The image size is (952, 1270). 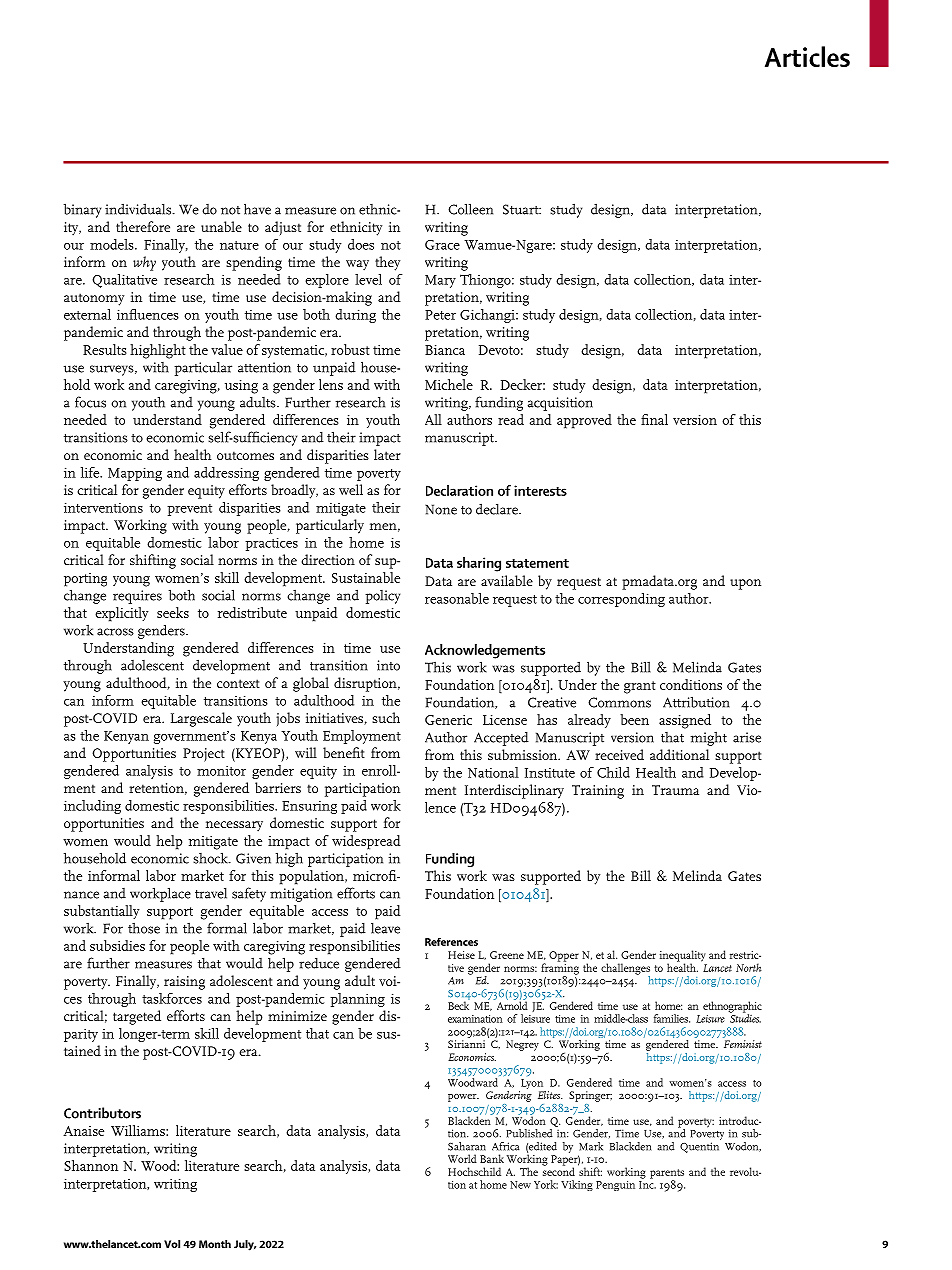 What do you see at coordinates (708, 738) in the screenshot?
I see `might` at bounding box center [708, 738].
